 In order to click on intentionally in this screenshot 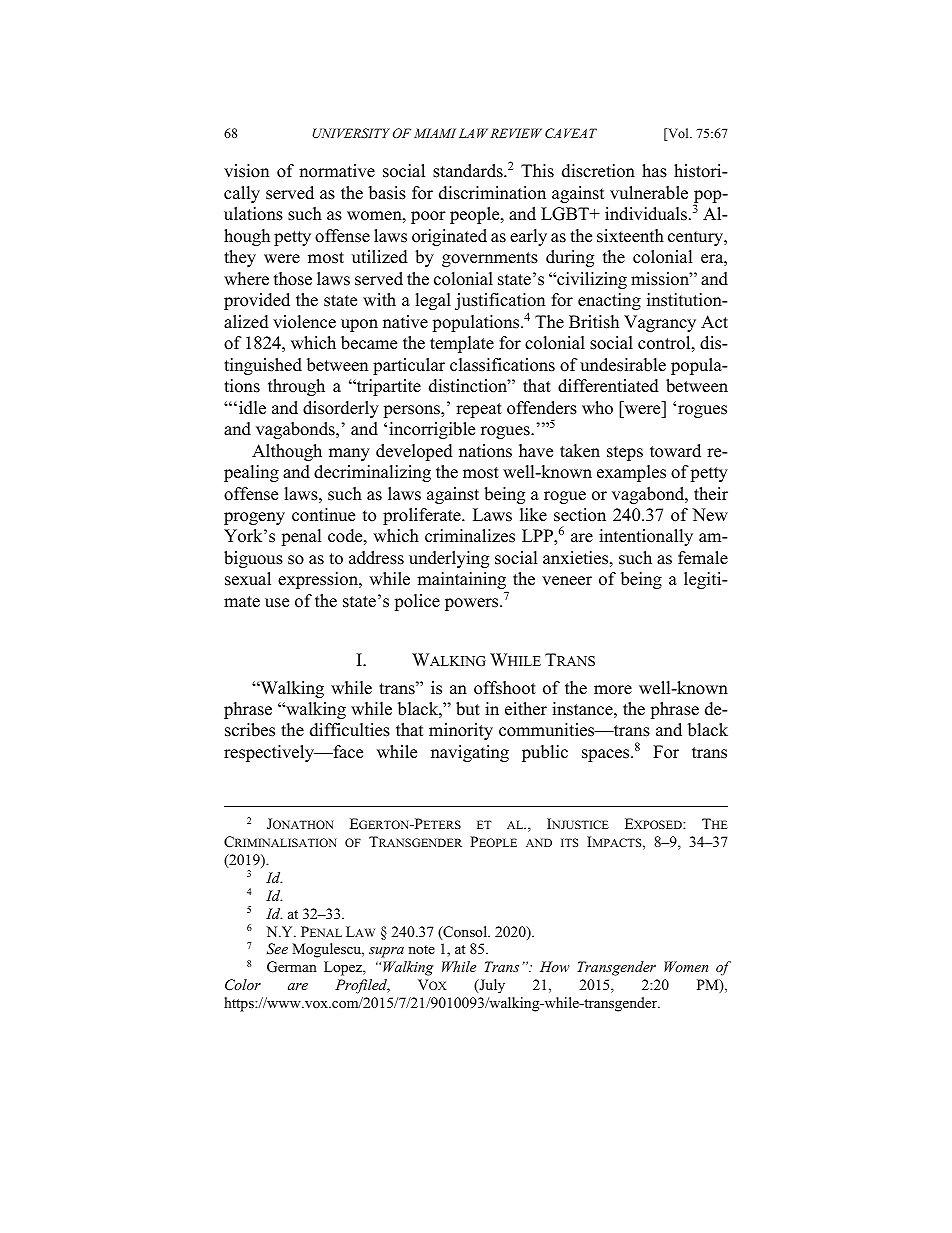, I will do `click(646, 537)`.
